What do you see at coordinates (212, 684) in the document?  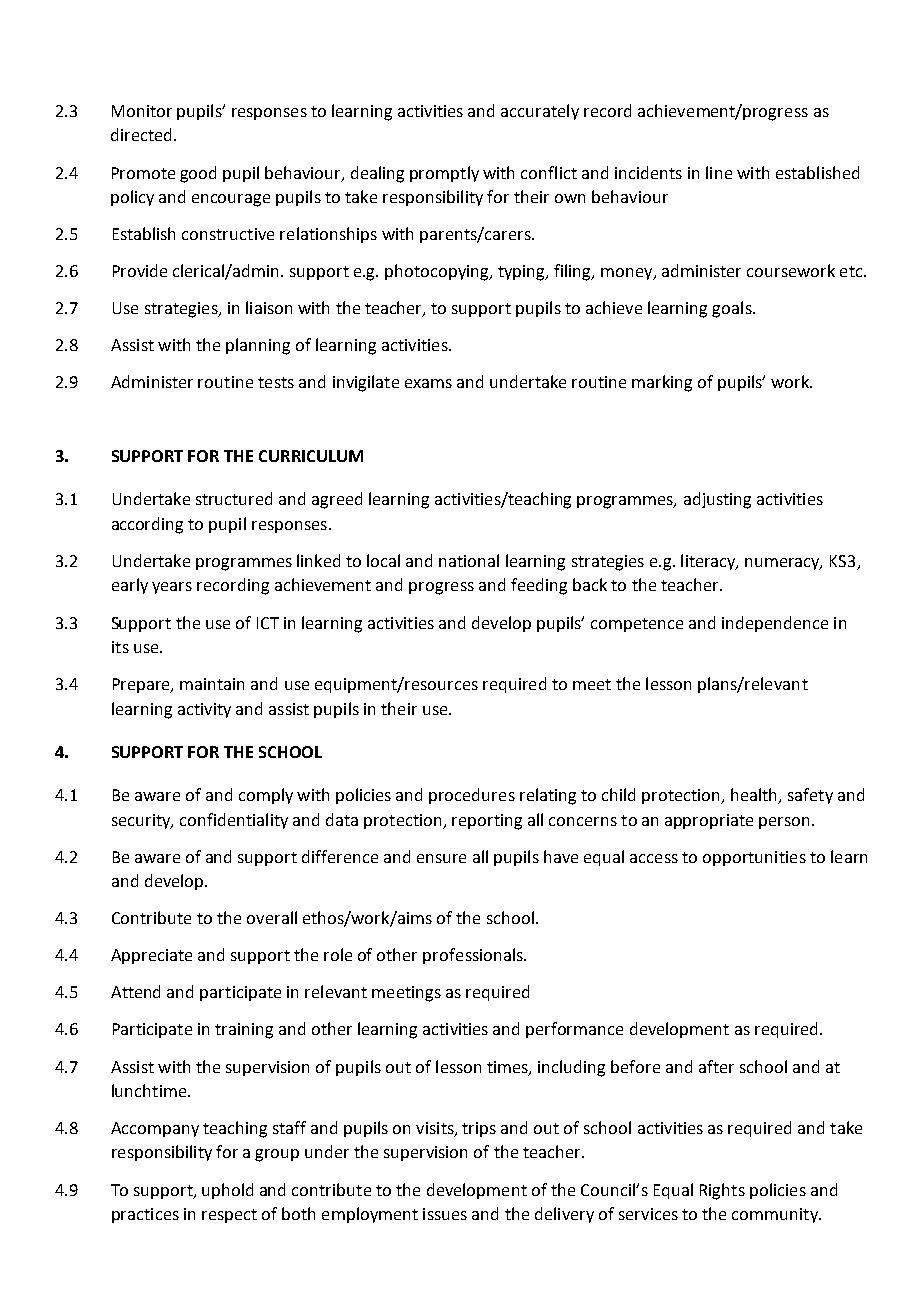 I see `maintain` at bounding box center [212, 684].
